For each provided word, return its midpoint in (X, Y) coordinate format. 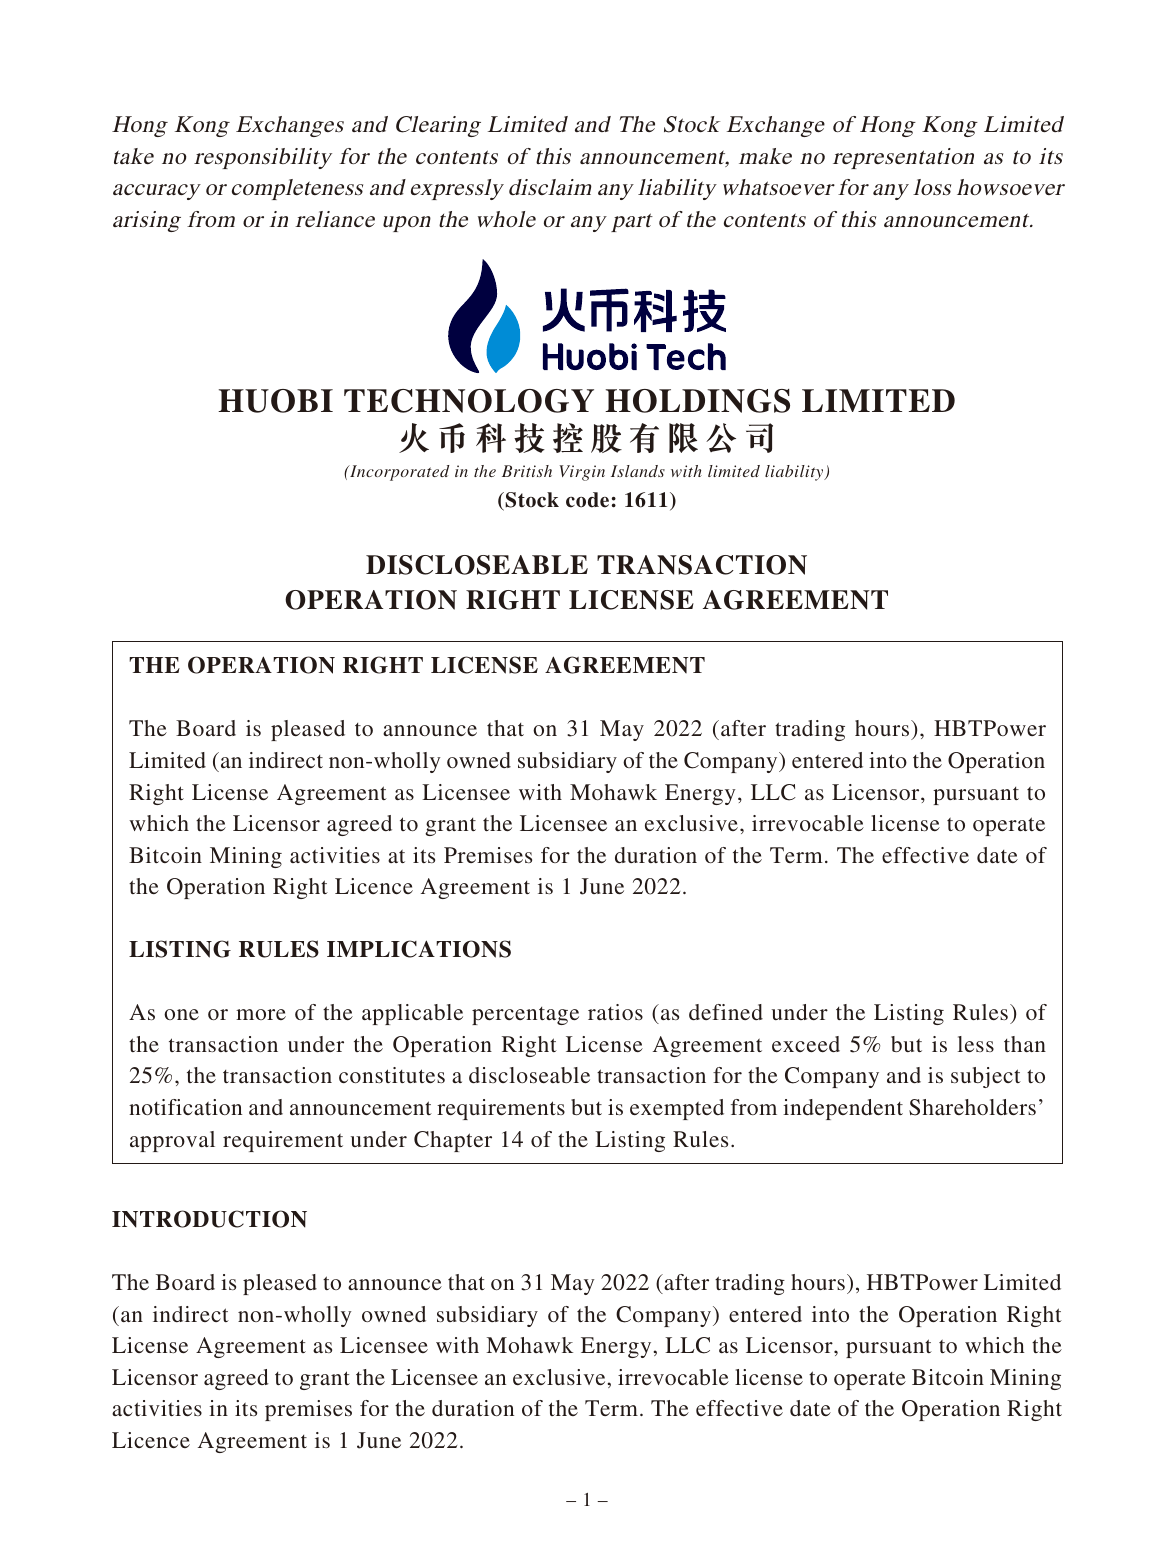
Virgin (582, 473)
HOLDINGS (697, 401)
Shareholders (972, 1107)
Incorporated (399, 473)
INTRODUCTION (209, 1219)
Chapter (453, 1141)
